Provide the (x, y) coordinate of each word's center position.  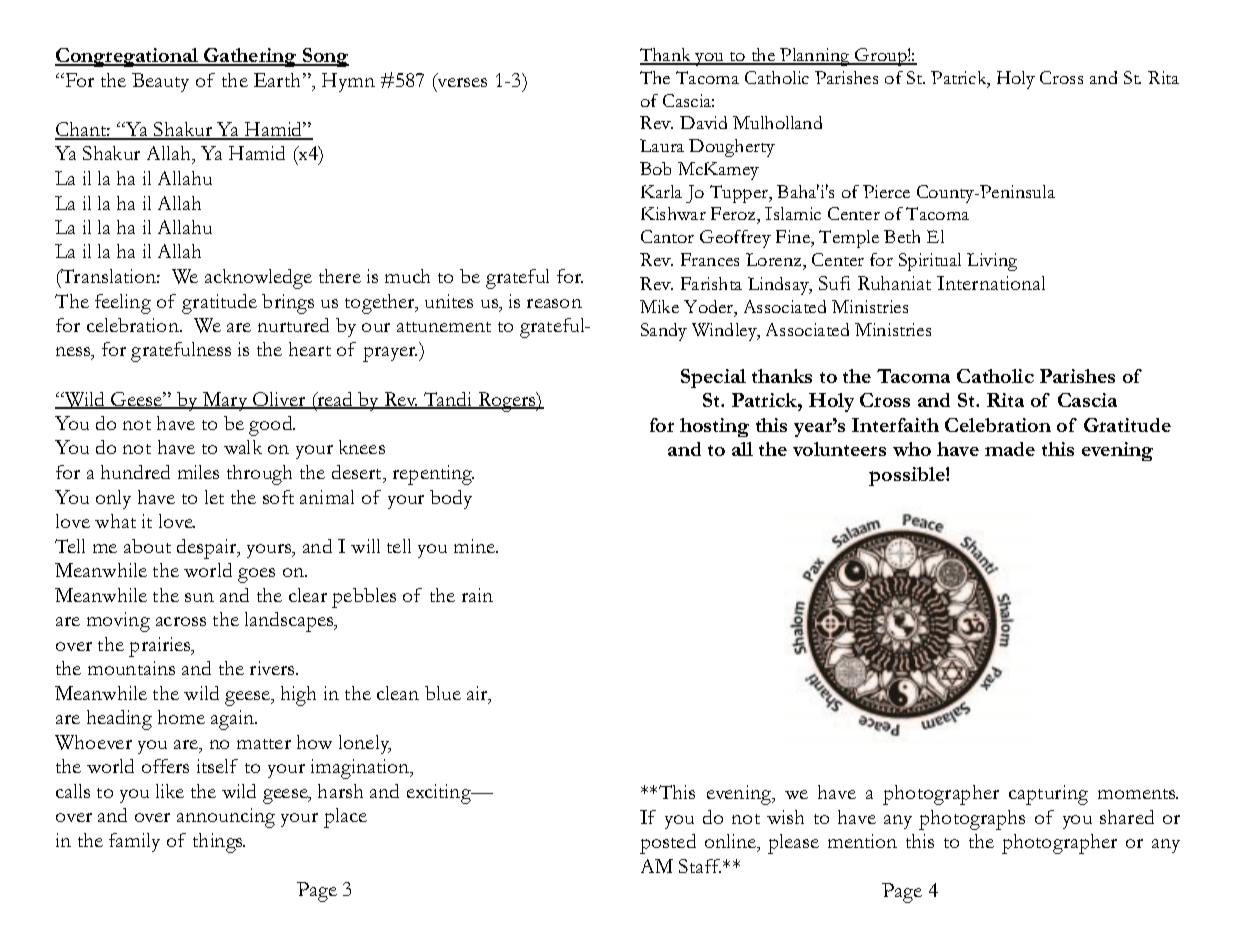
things (219, 843)
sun (199, 597)
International (991, 283)
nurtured (293, 325)
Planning (815, 57)
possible (908, 476)
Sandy (664, 332)
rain (477, 595)
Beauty (160, 82)
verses (461, 84)
